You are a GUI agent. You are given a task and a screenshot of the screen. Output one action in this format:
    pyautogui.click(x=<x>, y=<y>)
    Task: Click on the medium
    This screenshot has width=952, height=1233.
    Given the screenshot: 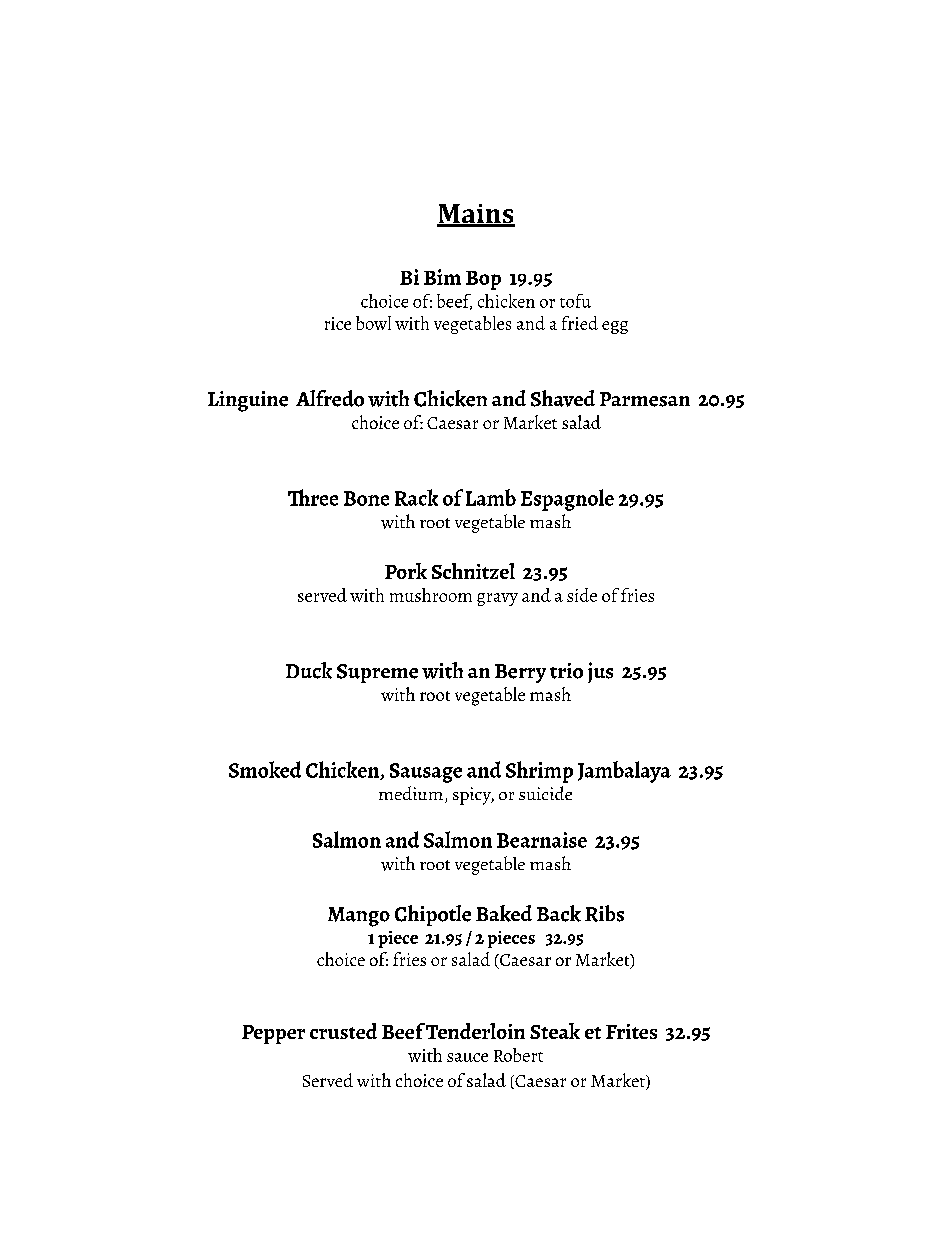 What is the action you would take?
    pyautogui.click(x=411, y=793)
